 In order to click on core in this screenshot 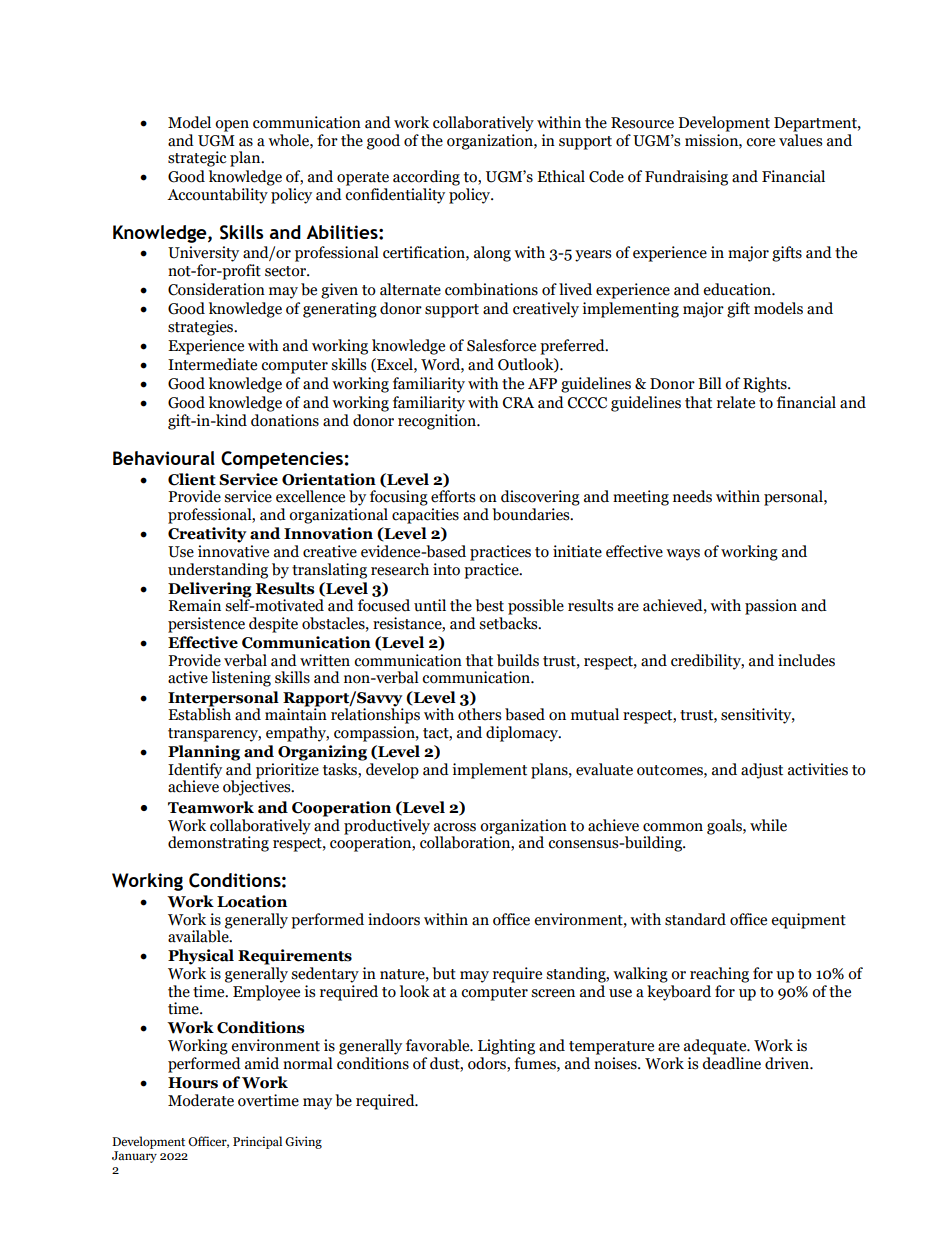, I will do `click(760, 142)`.
